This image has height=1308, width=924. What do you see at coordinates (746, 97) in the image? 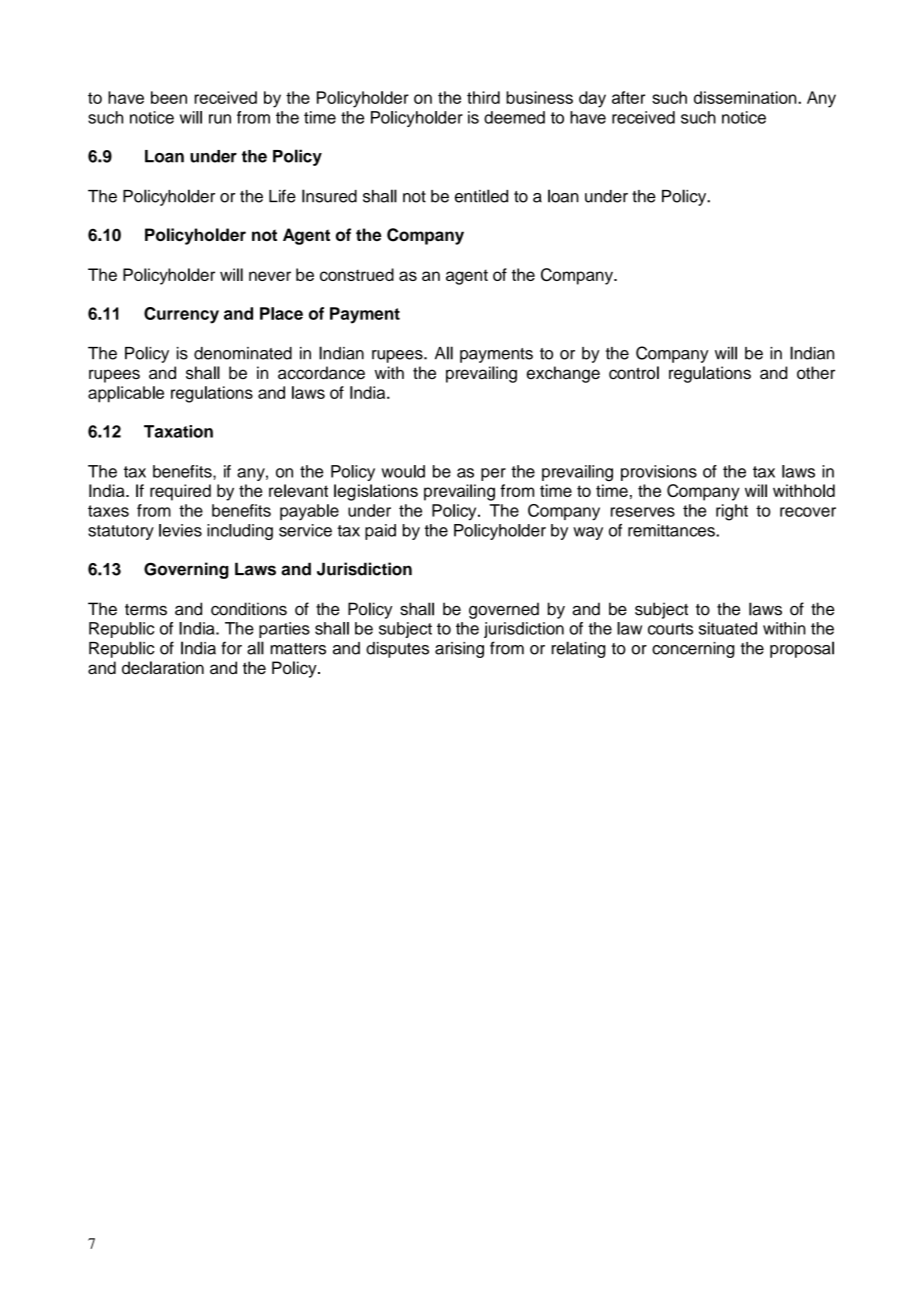
I see `dissemination` at bounding box center [746, 97].
